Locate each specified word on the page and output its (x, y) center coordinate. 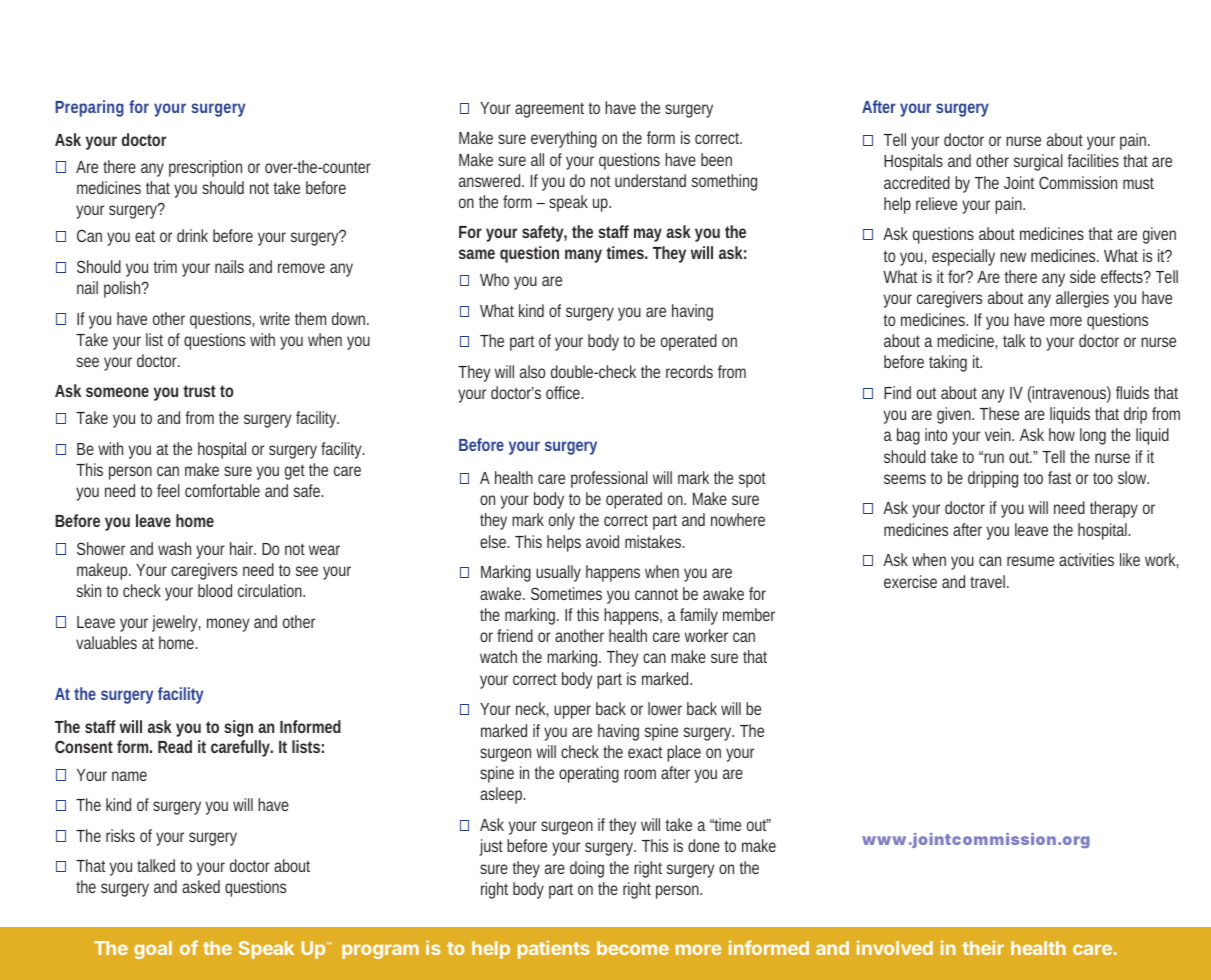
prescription (205, 168)
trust (199, 391)
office (564, 392)
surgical (1038, 162)
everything (564, 139)
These (999, 413)
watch (498, 656)
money (228, 625)
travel (989, 581)
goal (153, 950)
